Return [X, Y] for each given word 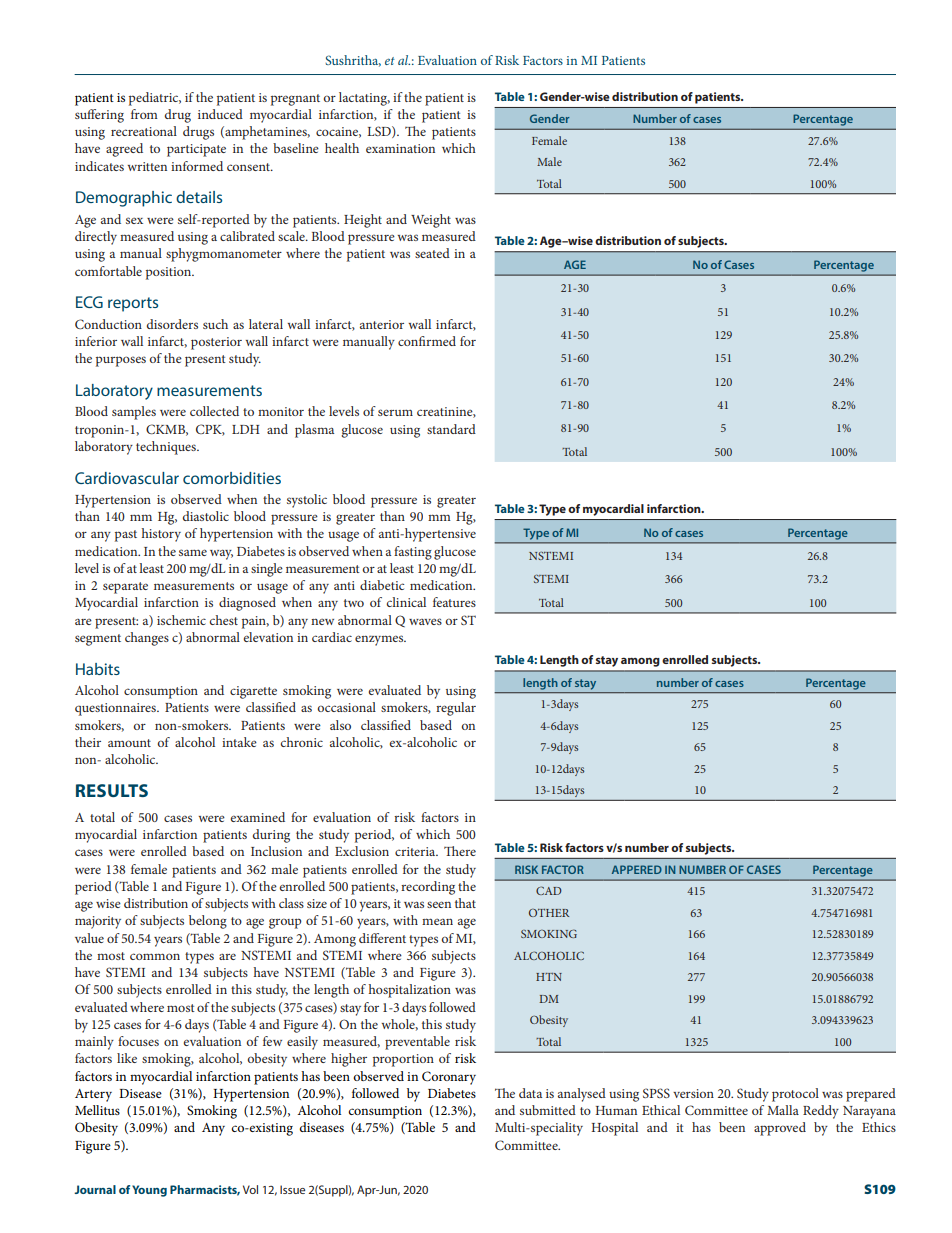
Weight [431, 221]
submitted [548, 1110]
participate [196, 150]
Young [149, 1191]
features [454, 602]
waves [425, 621]
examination [400, 148]
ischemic [181, 620]
